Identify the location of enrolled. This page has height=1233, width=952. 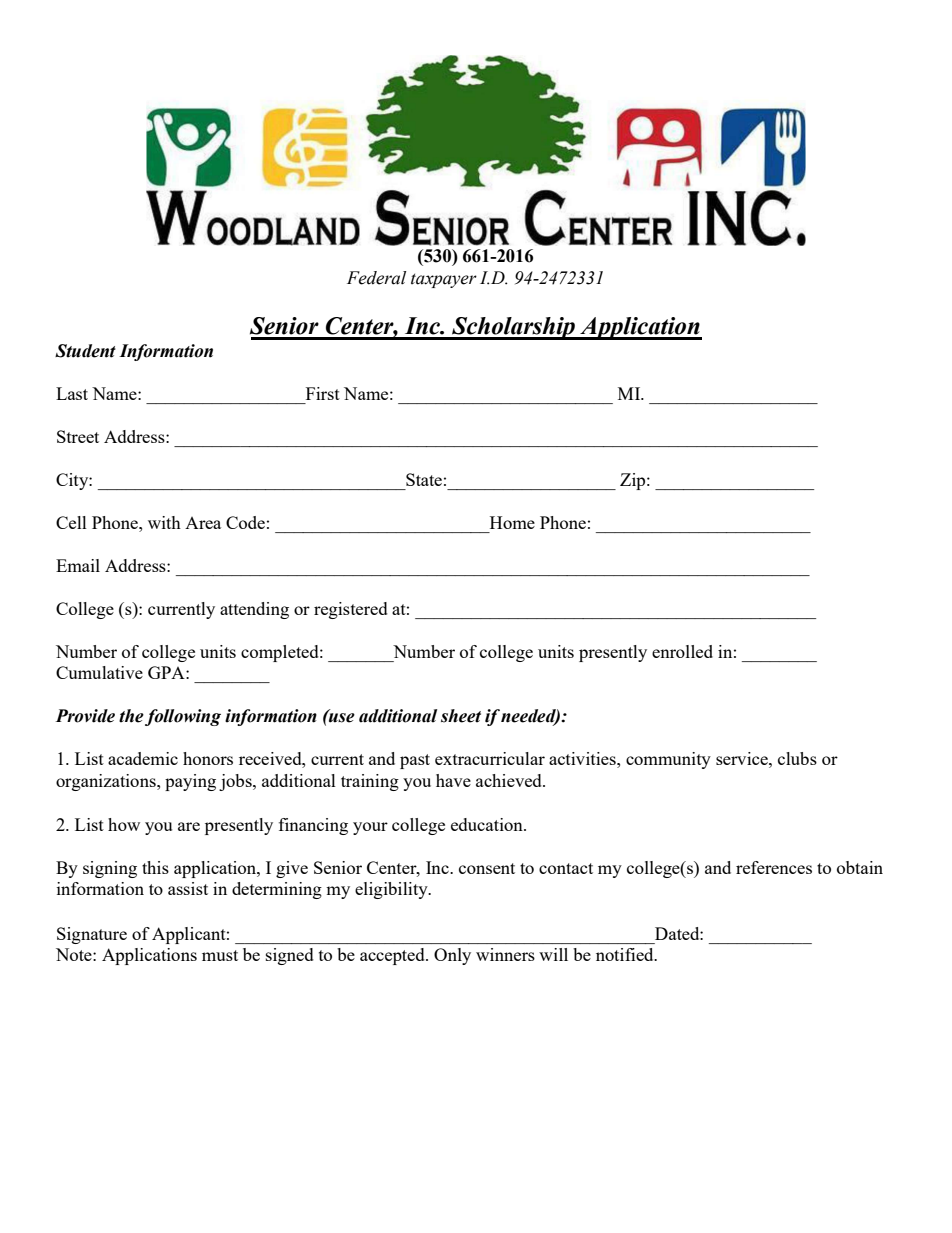
(682, 651).
